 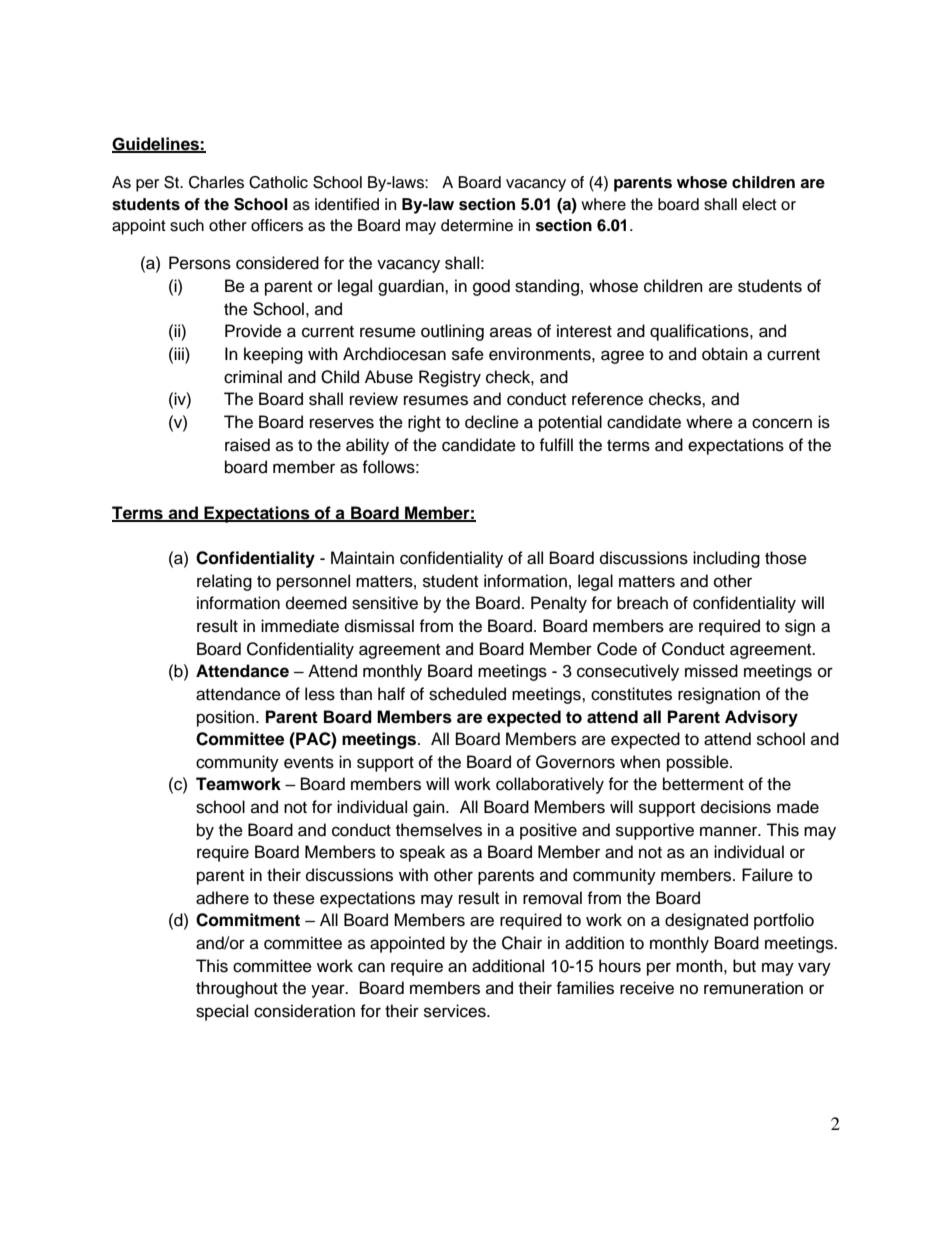 I want to click on these, so click(x=294, y=898).
